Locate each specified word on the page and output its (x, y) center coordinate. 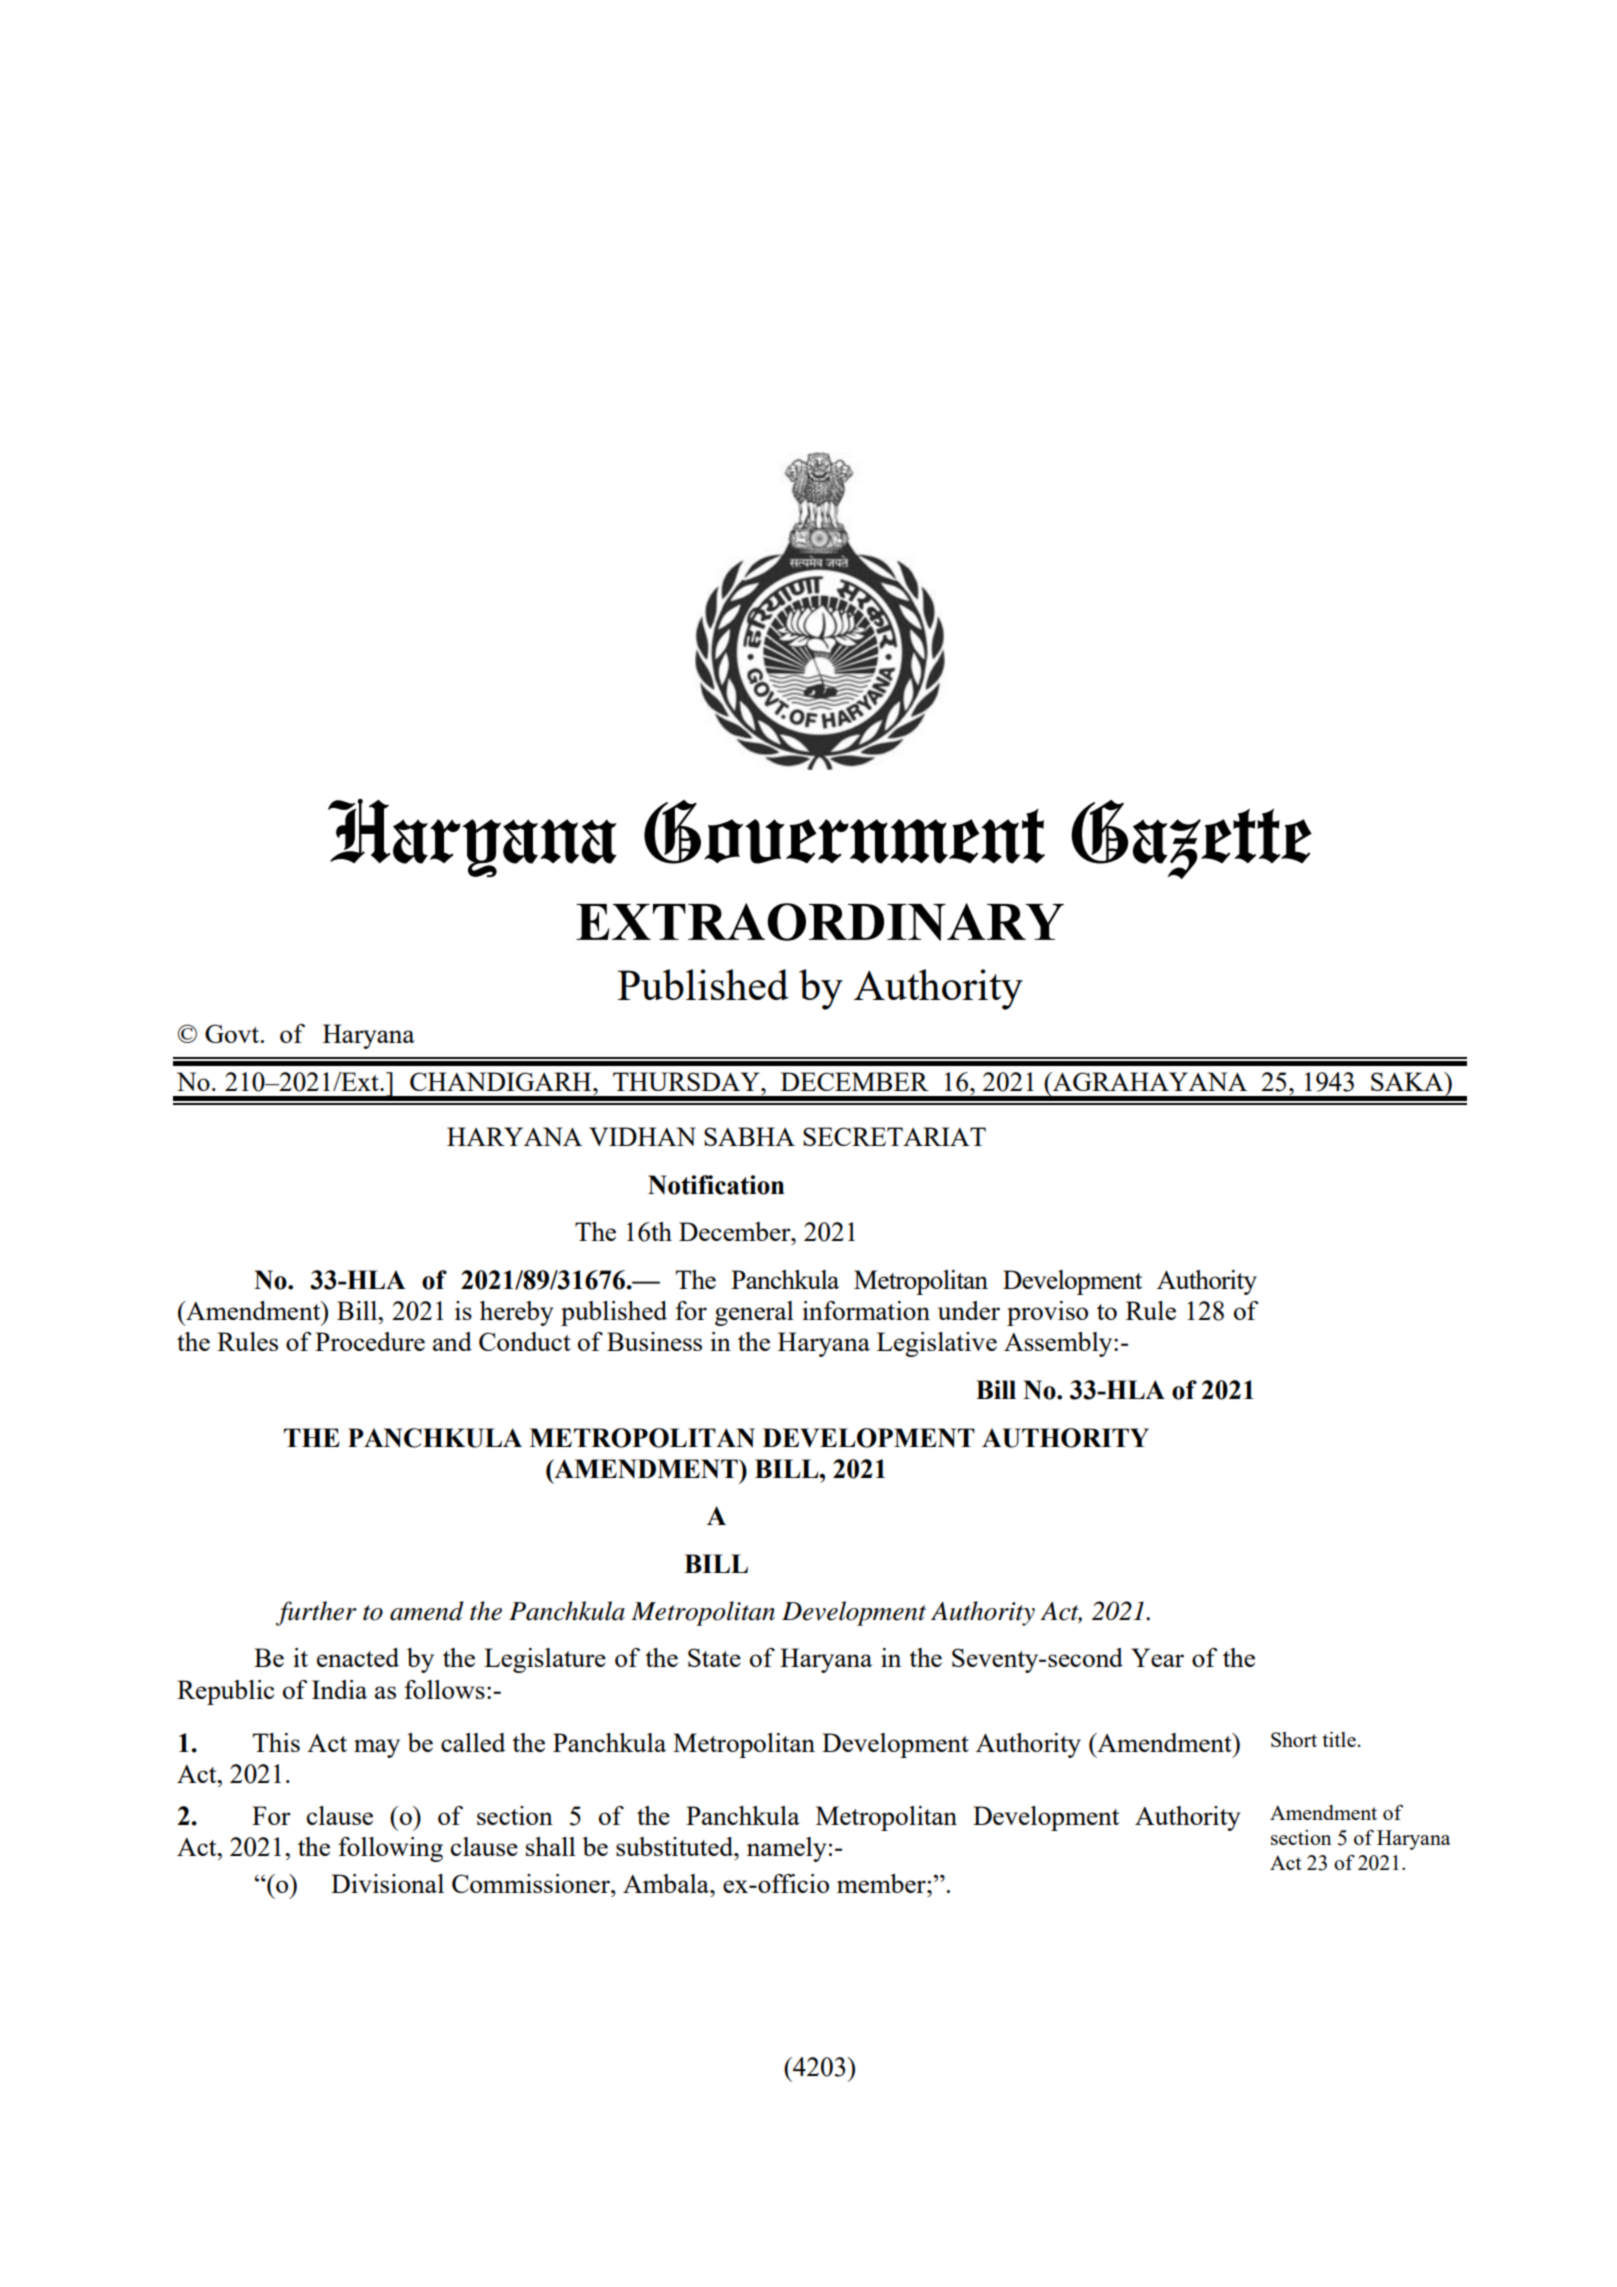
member (882, 1883)
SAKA (1408, 1081)
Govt (233, 1033)
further (316, 1613)
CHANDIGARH (502, 1081)
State (714, 1657)
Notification (716, 1185)
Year (1157, 1657)
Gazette (1191, 839)
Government (844, 832)
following (390, 1849)
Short (1294, 1739)
